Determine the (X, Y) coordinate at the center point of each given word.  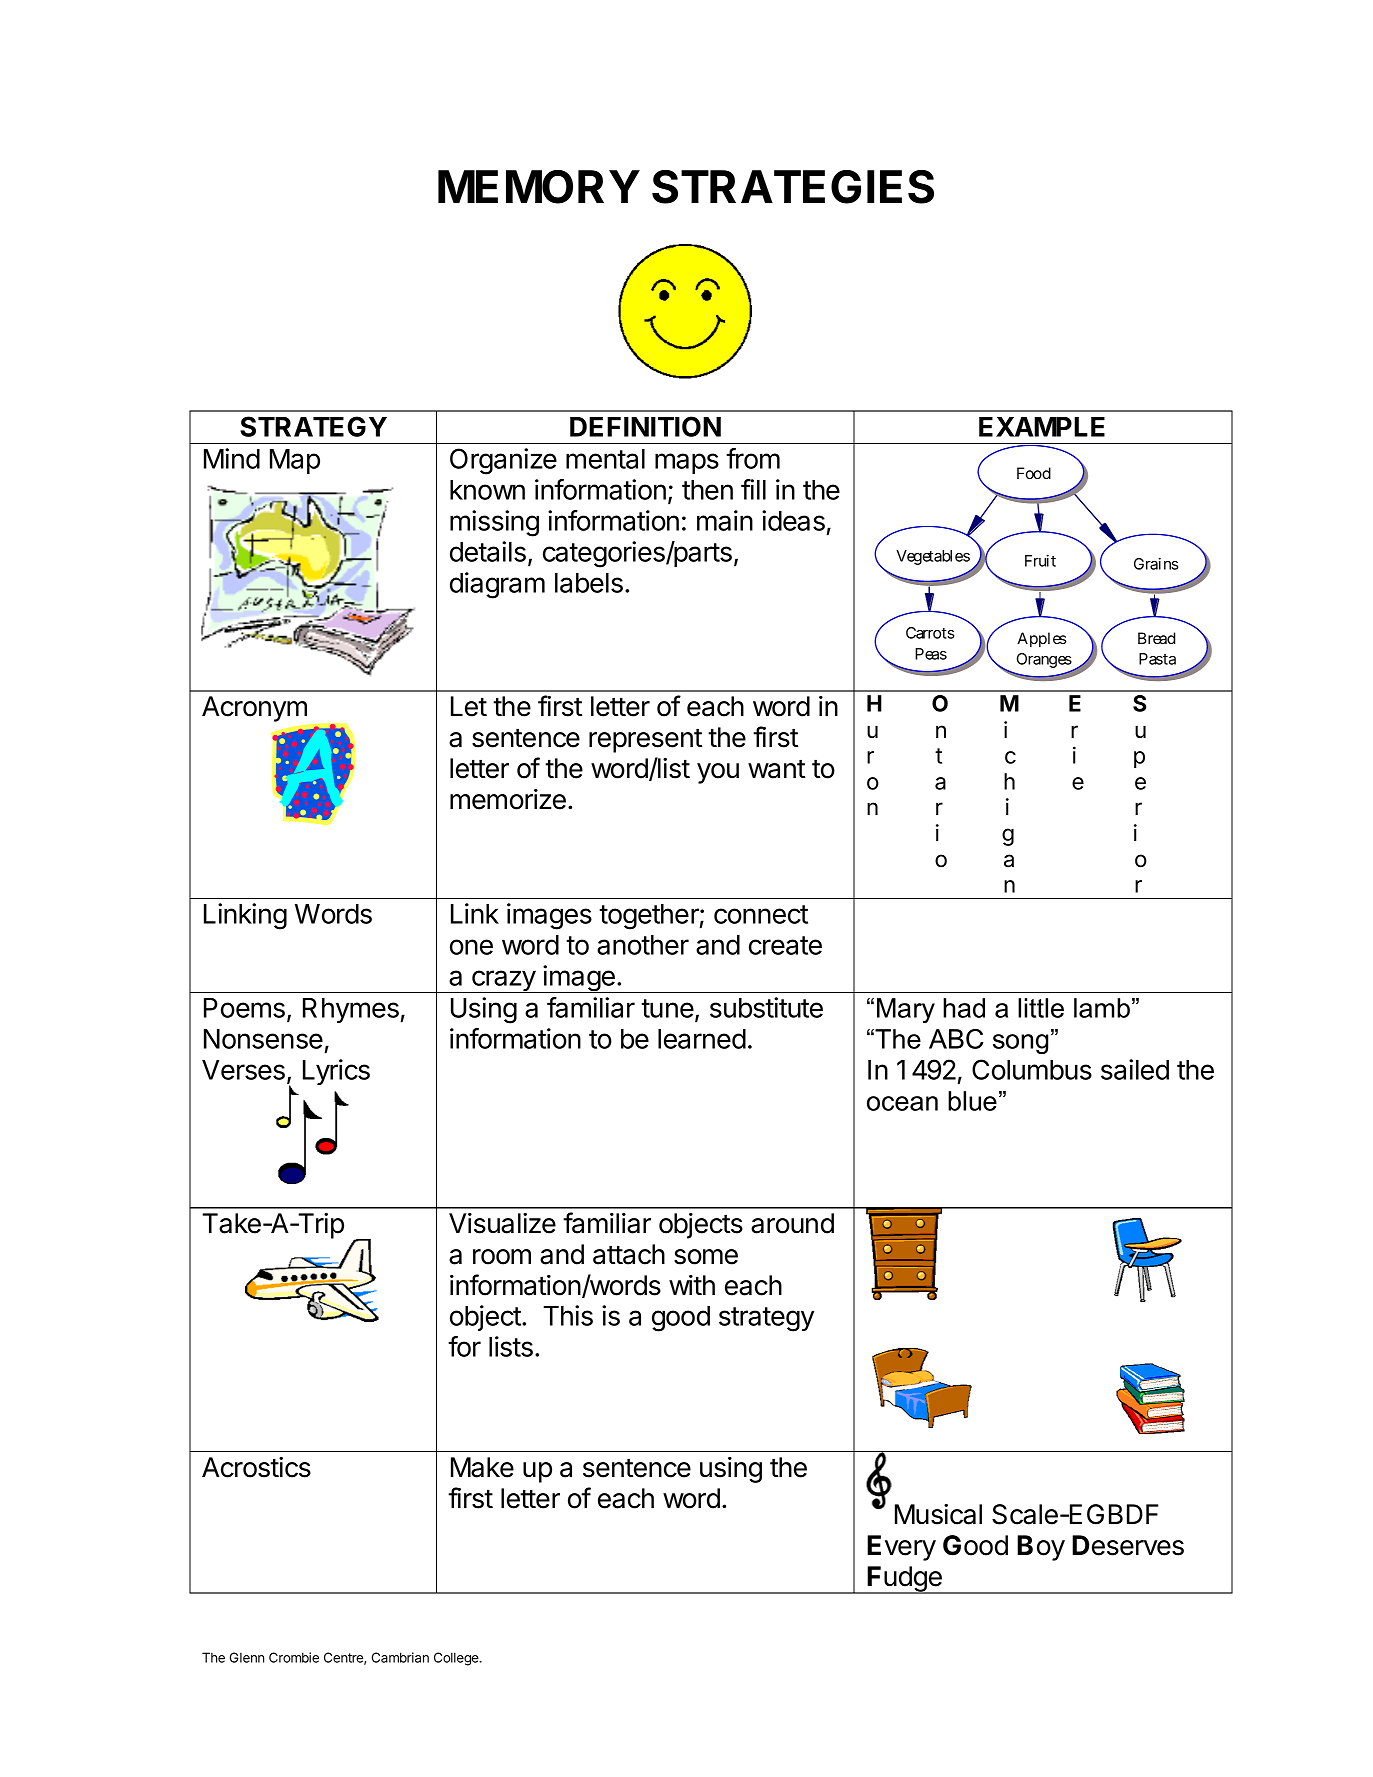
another (643, 945)
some (706, 1257)
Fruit (1040, 560)
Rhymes (352, 1010)
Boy (1041, 1548)
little (1041, 1008)
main (725, 520)
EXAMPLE (1042, 427)
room (502, 1257)
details (488, 551)
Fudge (905, 1580)
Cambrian (400, 1657)
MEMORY (539, 187)
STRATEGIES (793, 187)
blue (972, 1101)
